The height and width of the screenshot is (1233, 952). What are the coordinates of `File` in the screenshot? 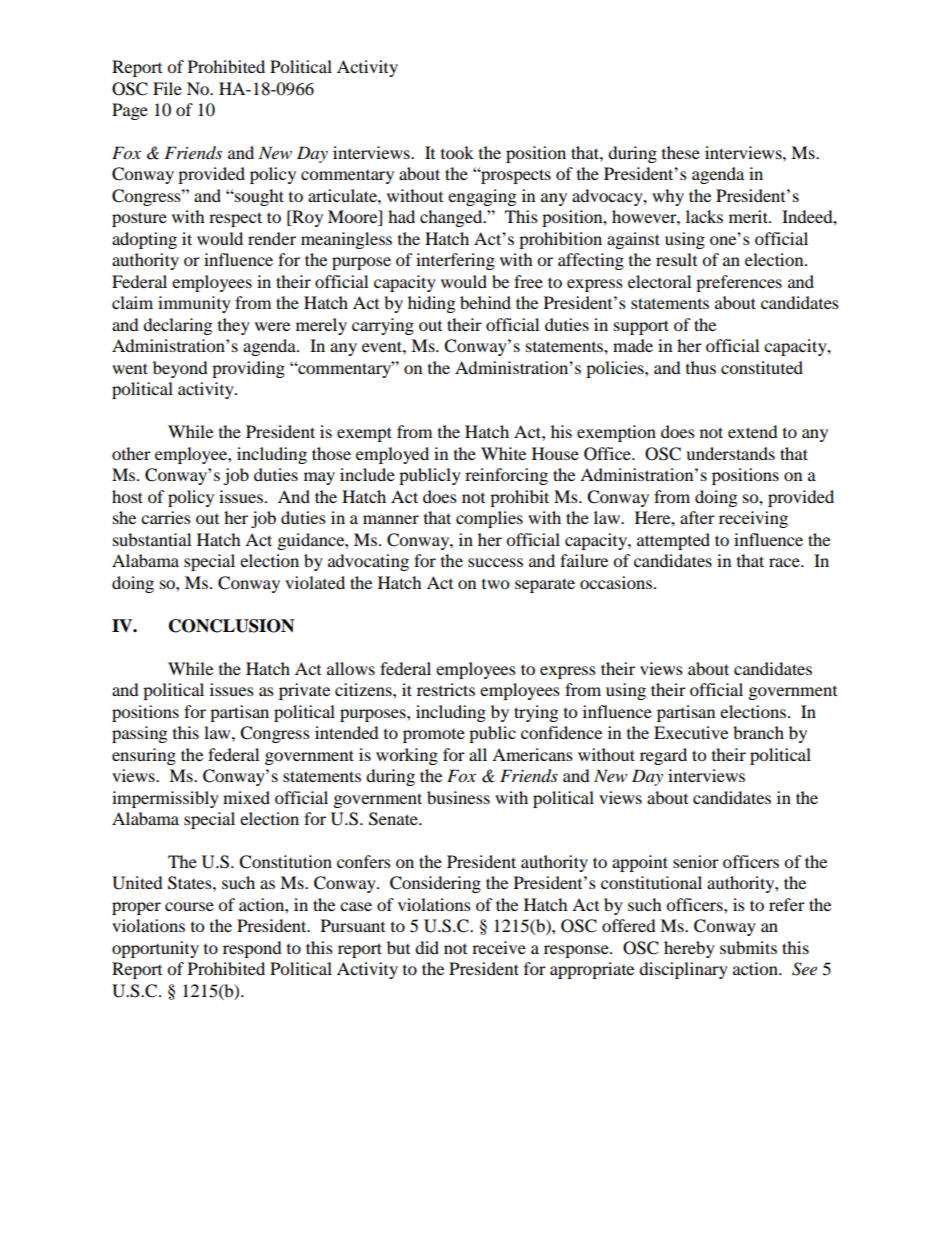 It's located at (167, 88).
